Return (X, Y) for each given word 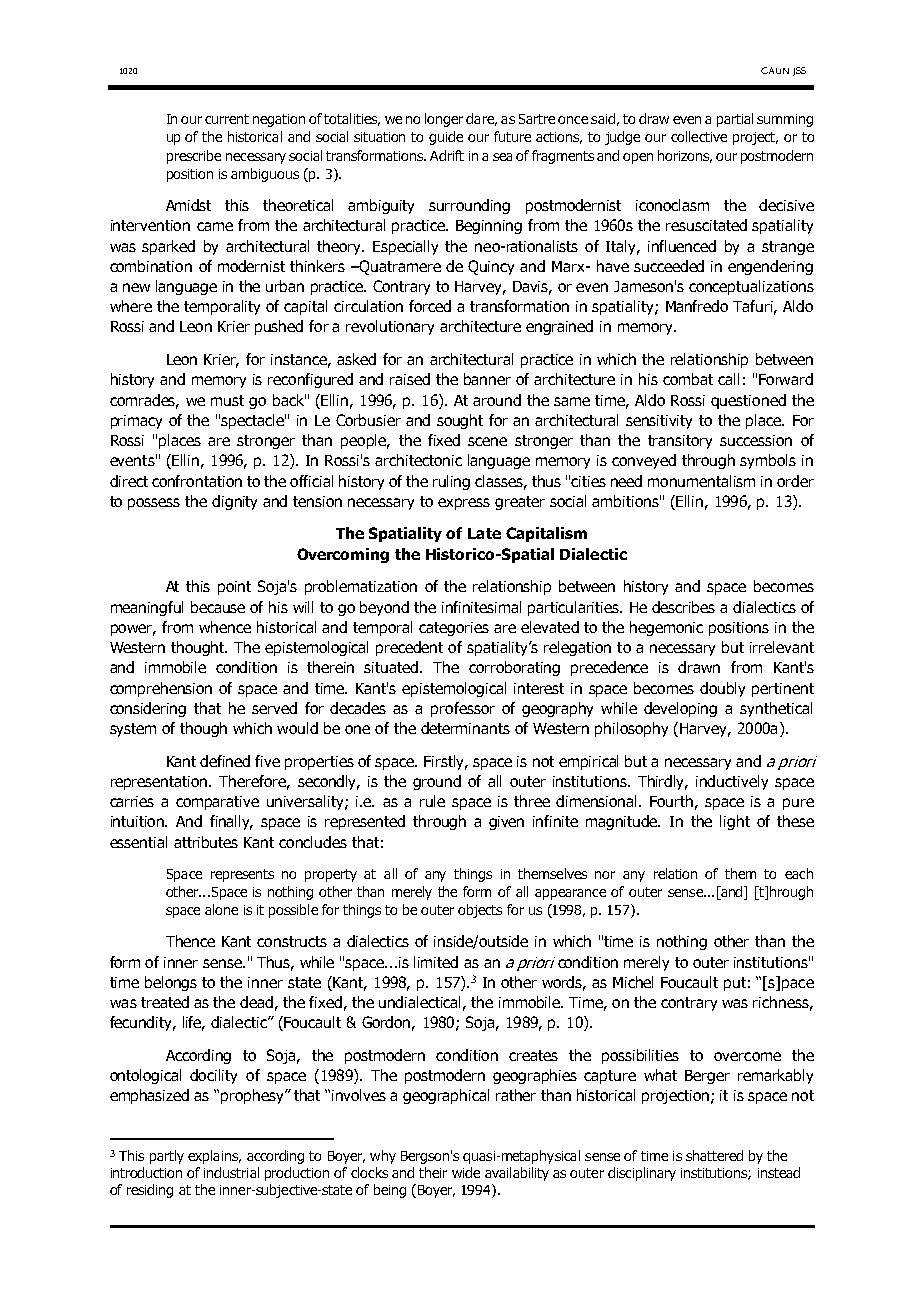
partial (735, 120)
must (227, 400)
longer (444, 120)
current (227, 119)
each (799, 873)
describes (683, 607)
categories (454, 629)
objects (480, 911)
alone (221, 909)
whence (225, 627)
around (497, 400)
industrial (231, 1172)
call (728, 379)
